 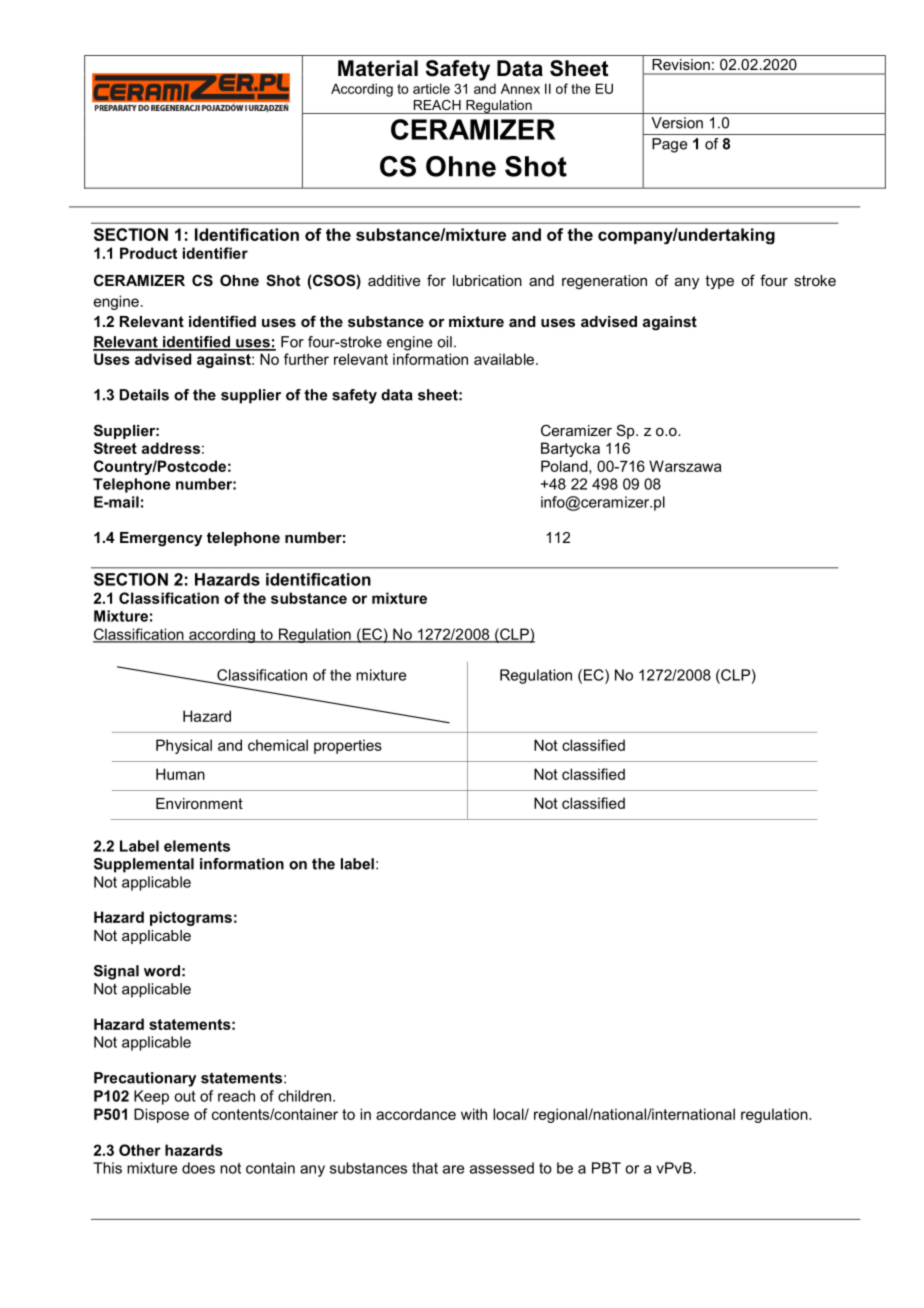 What do you see at coordinates (677, 123) in the page?
I see `Version` at bounding box center [677, 123].
